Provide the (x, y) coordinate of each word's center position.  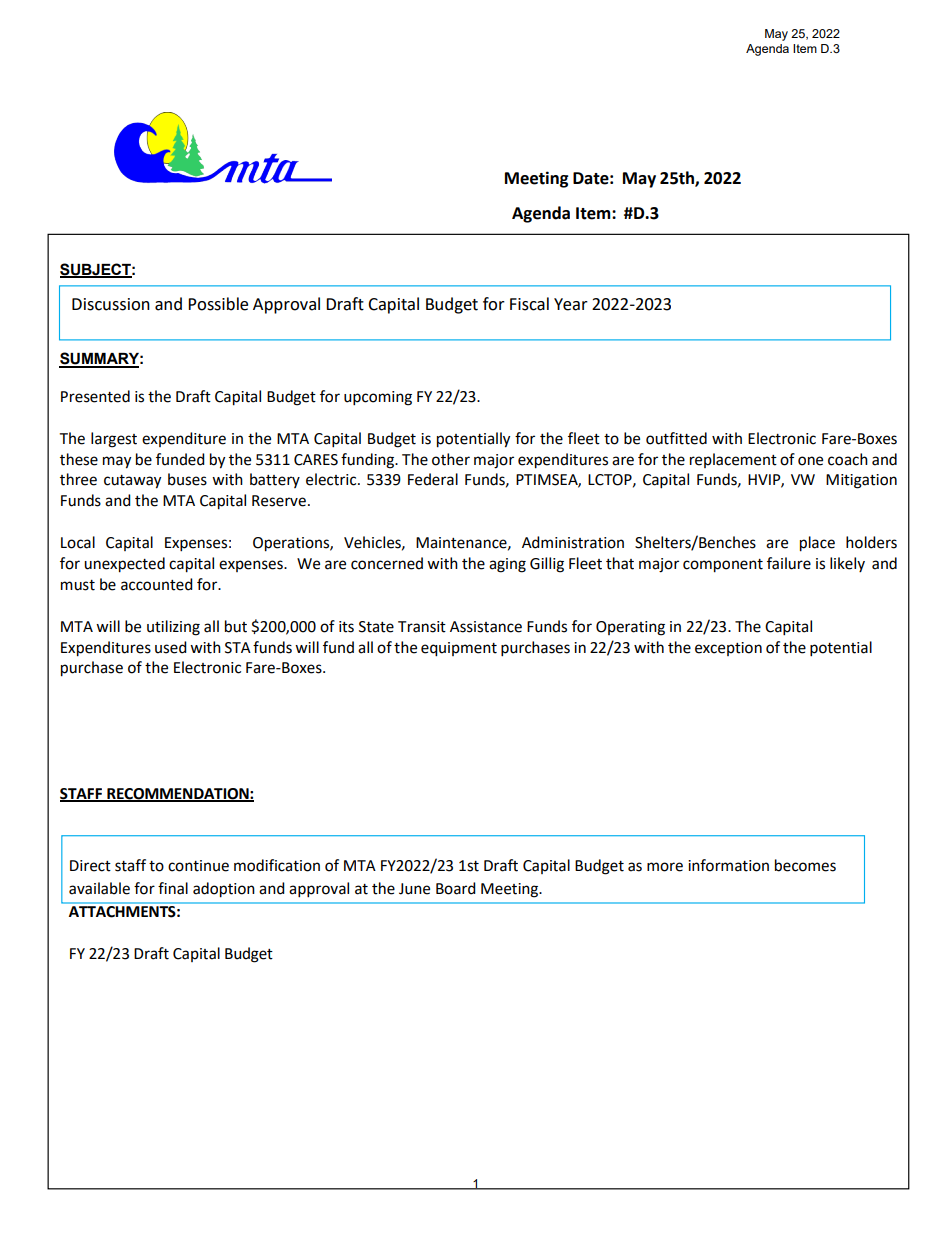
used (171, 647)
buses (187, 479)
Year (571, 304)
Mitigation (861, 481)
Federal (433, 479)
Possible (218, 304)
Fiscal (529, 304)
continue (198, 866)
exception (728, 649)
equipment (459, 649)
